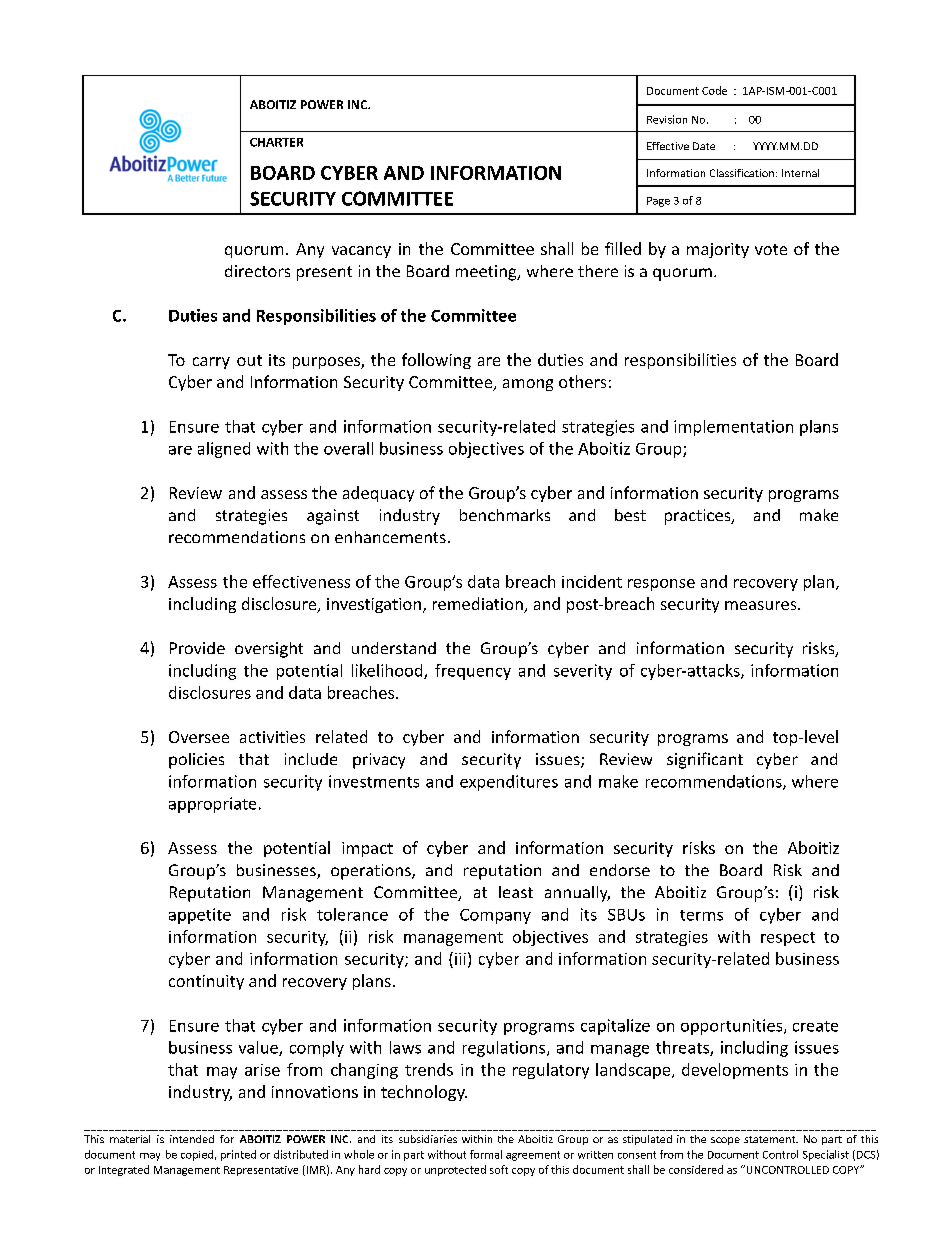 Image resolution: width=952 pixels, height=1233 pixels. Describe the element at coordinates (224, 450) in the page. I see `aligned` at that location.
